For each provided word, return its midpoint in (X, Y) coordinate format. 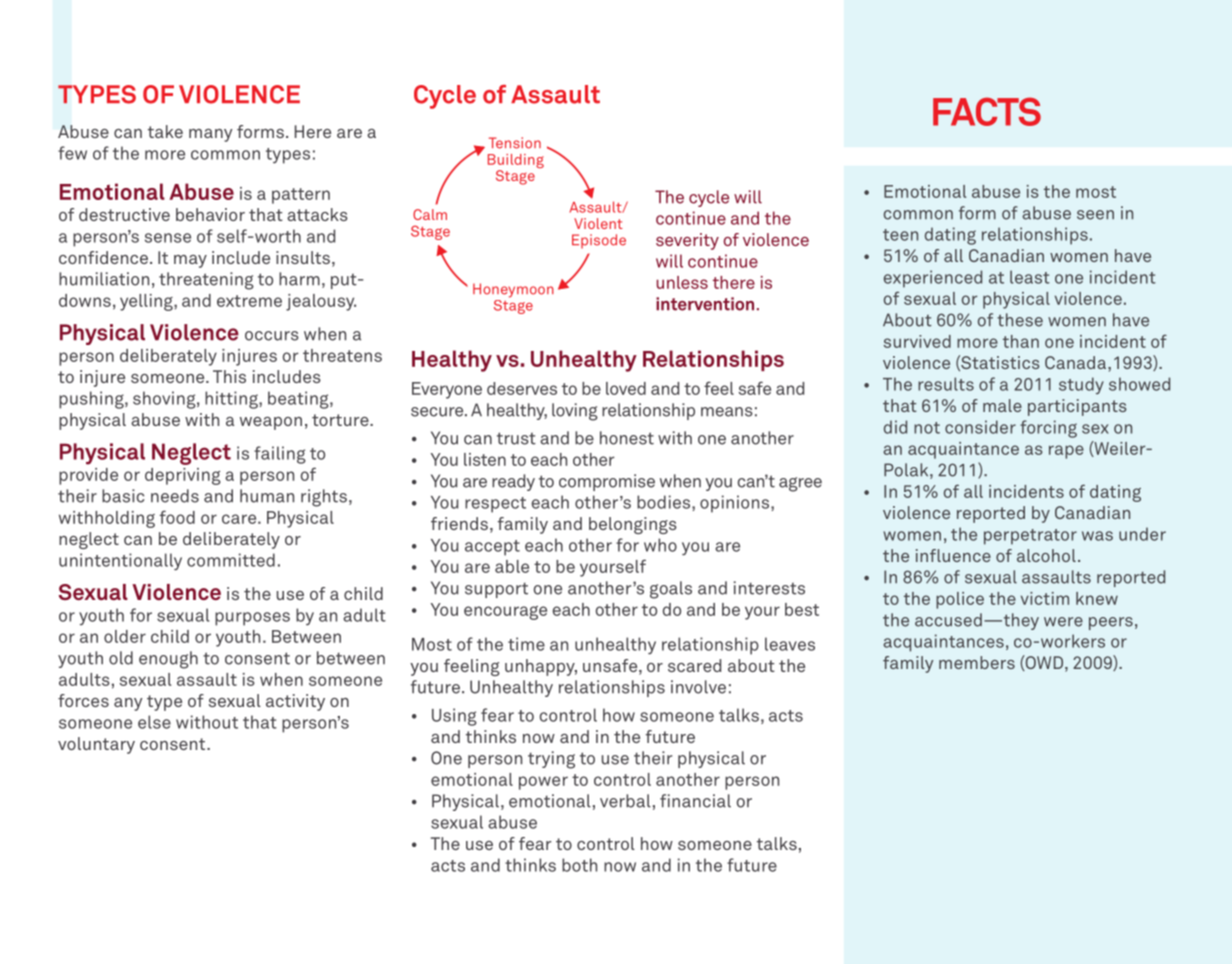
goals (671, 590)
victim (1045, 598)
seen (1095, 215)
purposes (252, 619)
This (229, 376)
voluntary (96, 745)
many (211, 135)
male (1002, 405)
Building (516, 162)
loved (626, 388)
